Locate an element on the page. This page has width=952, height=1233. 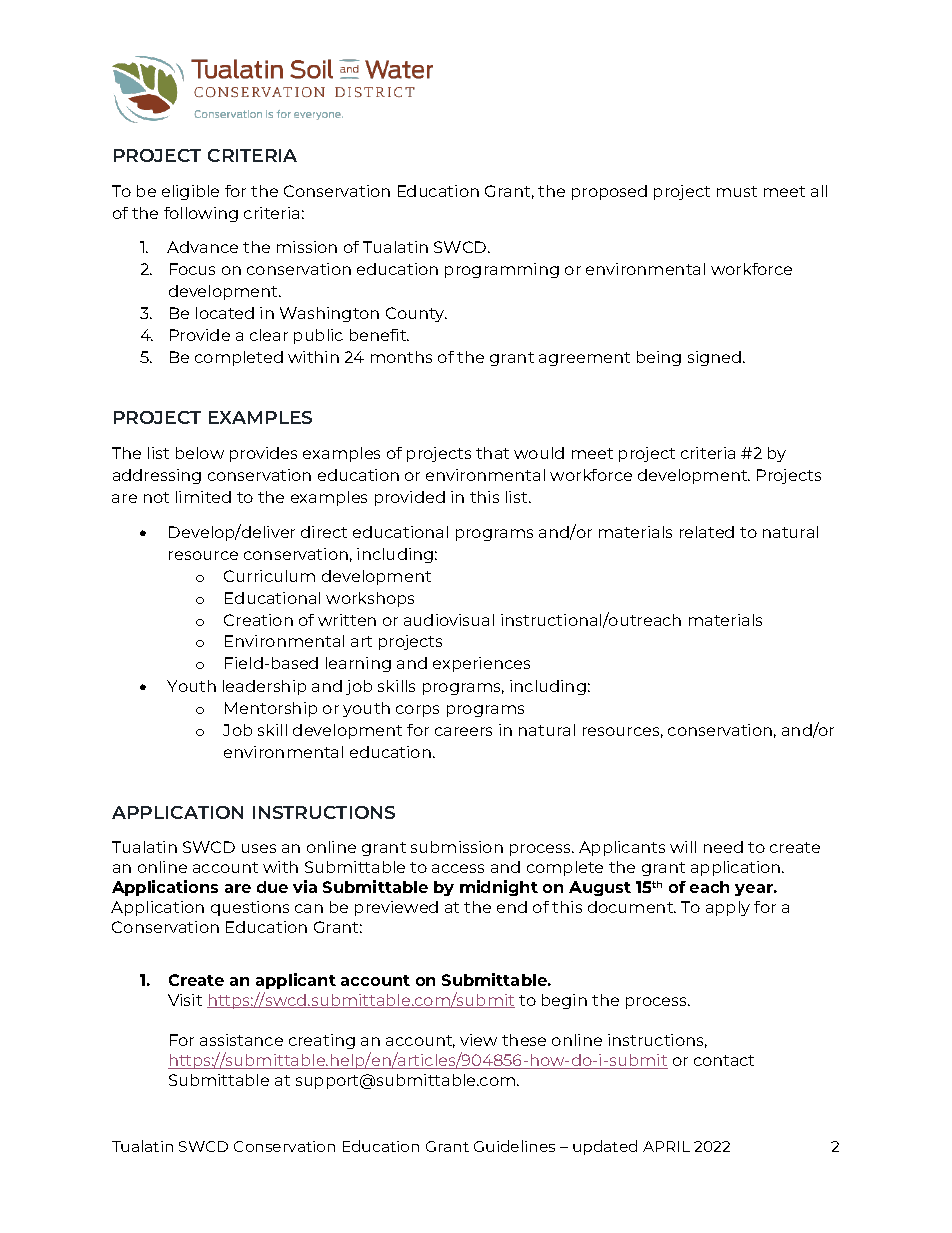
must is located at coordinates (737, 191).
